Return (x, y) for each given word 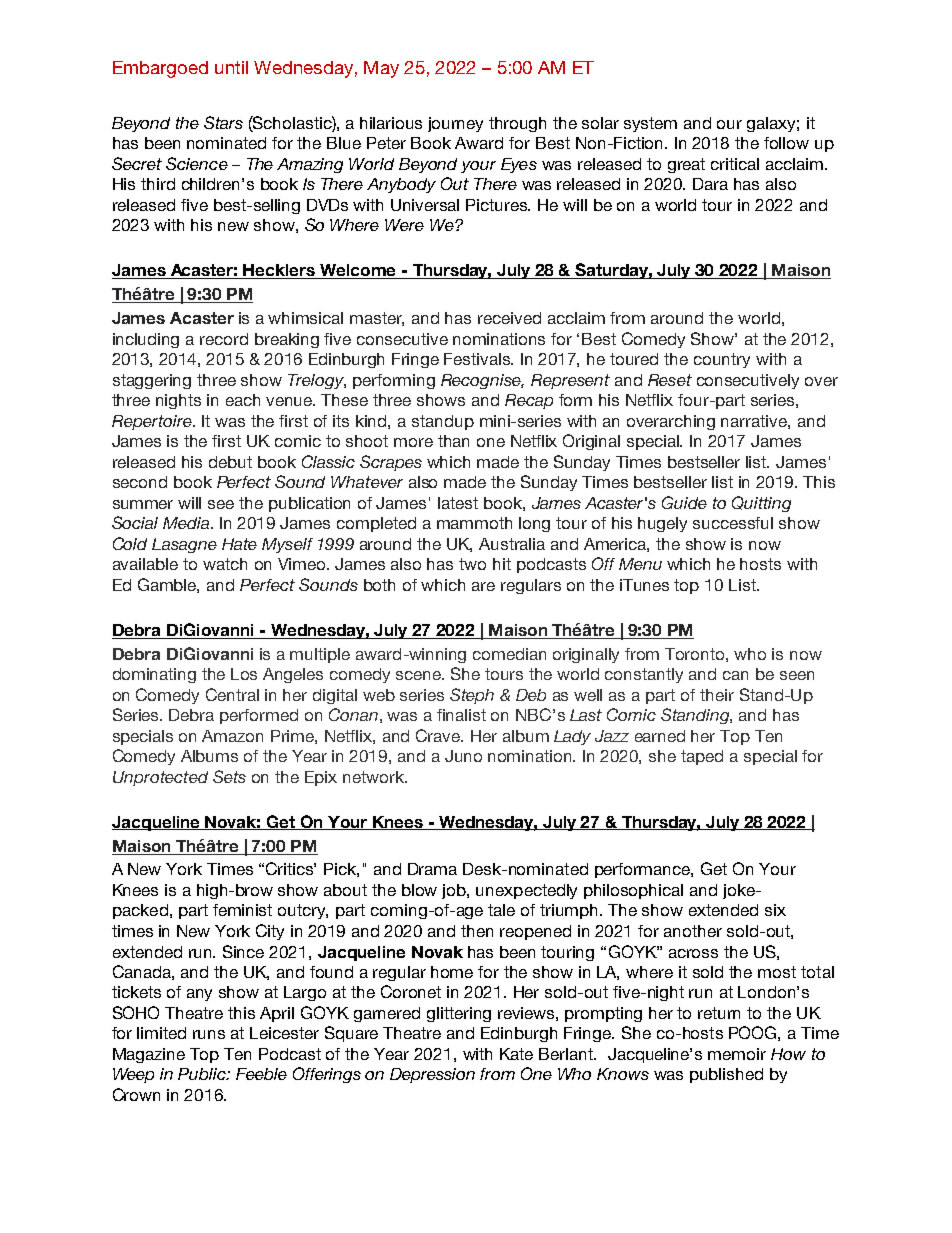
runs (209, 1034)
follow (786, 143)
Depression (432, 1075)
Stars (223, 122)
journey (455, 124)
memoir (737, 1054)
